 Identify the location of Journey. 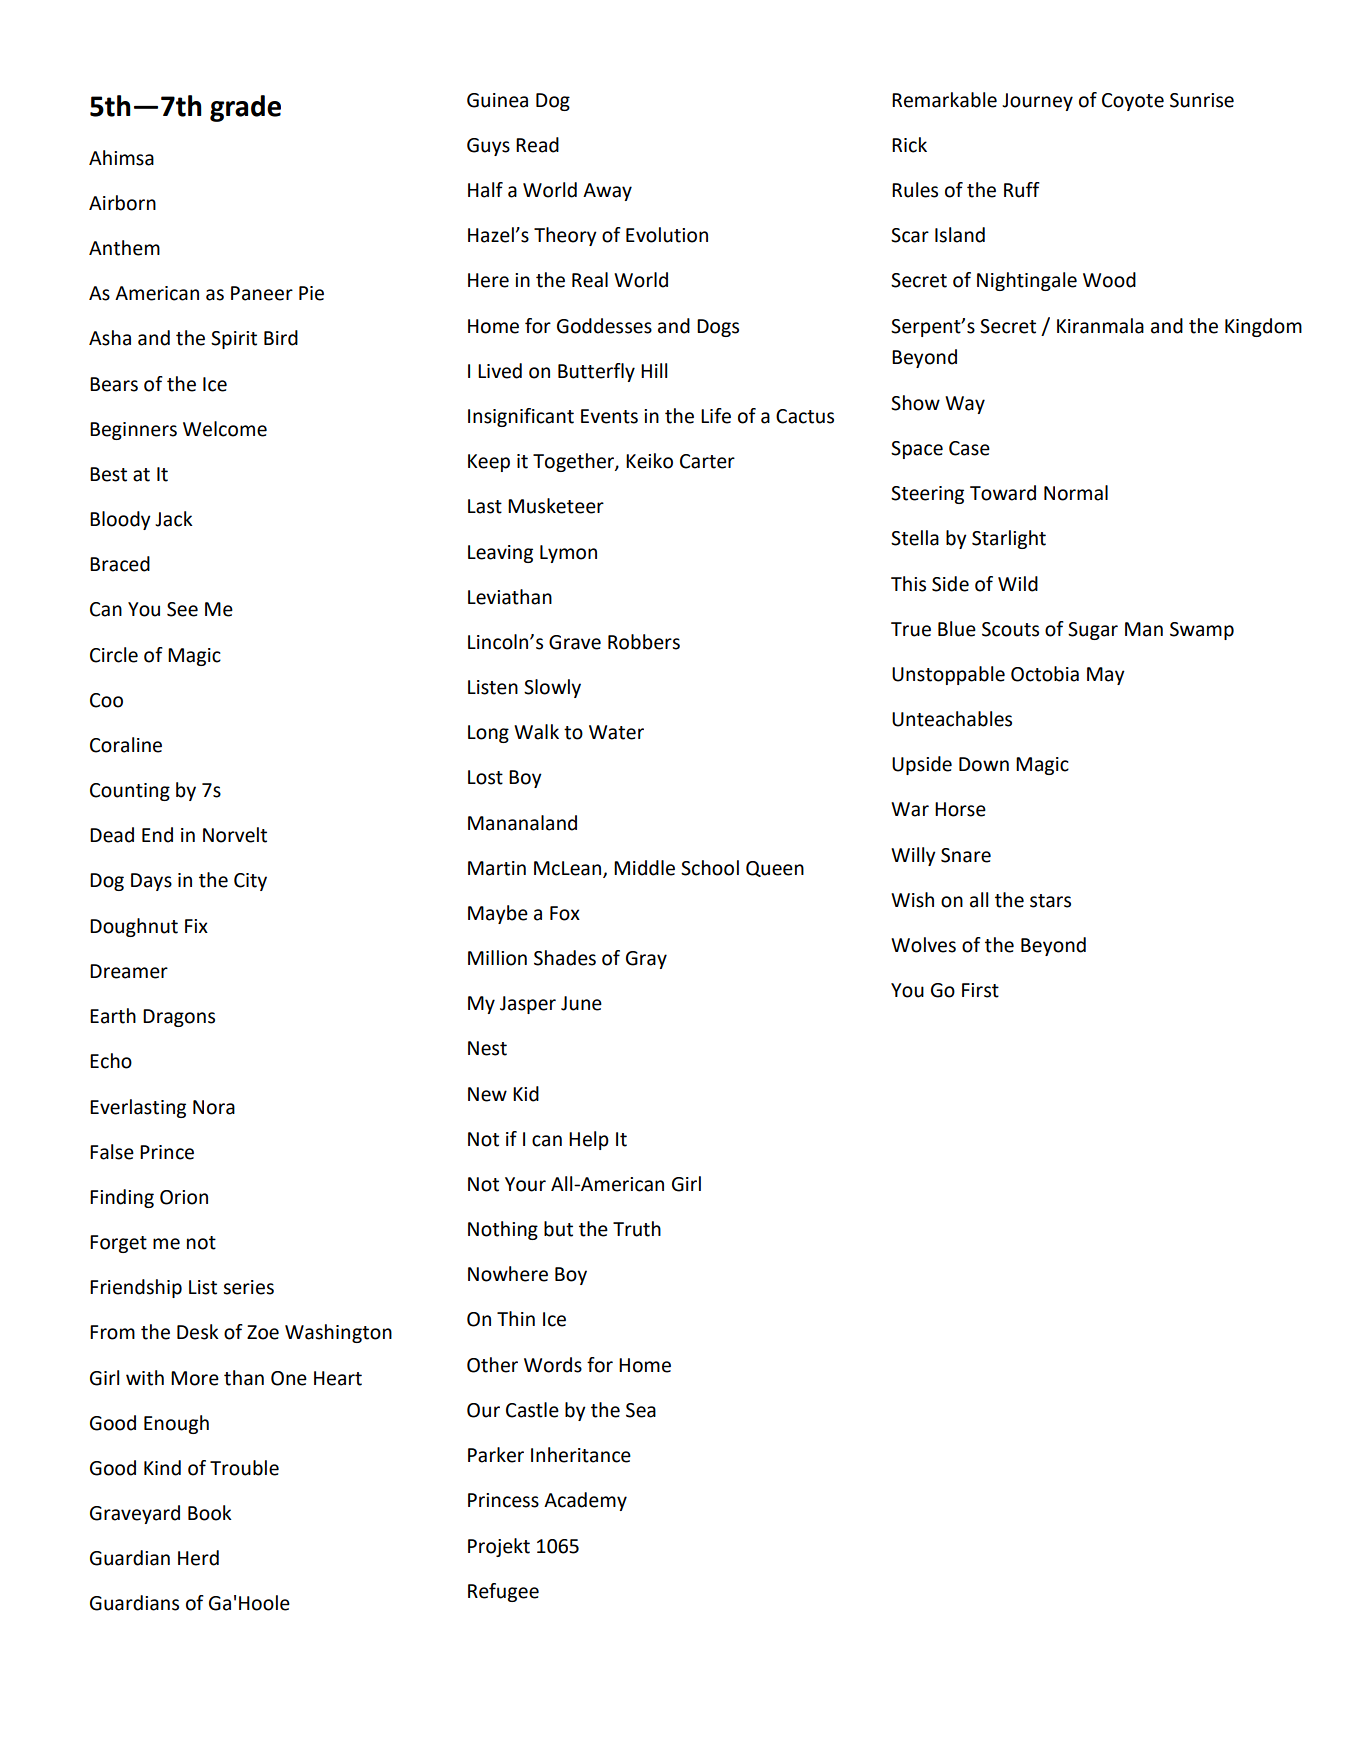
(1037, 102).
